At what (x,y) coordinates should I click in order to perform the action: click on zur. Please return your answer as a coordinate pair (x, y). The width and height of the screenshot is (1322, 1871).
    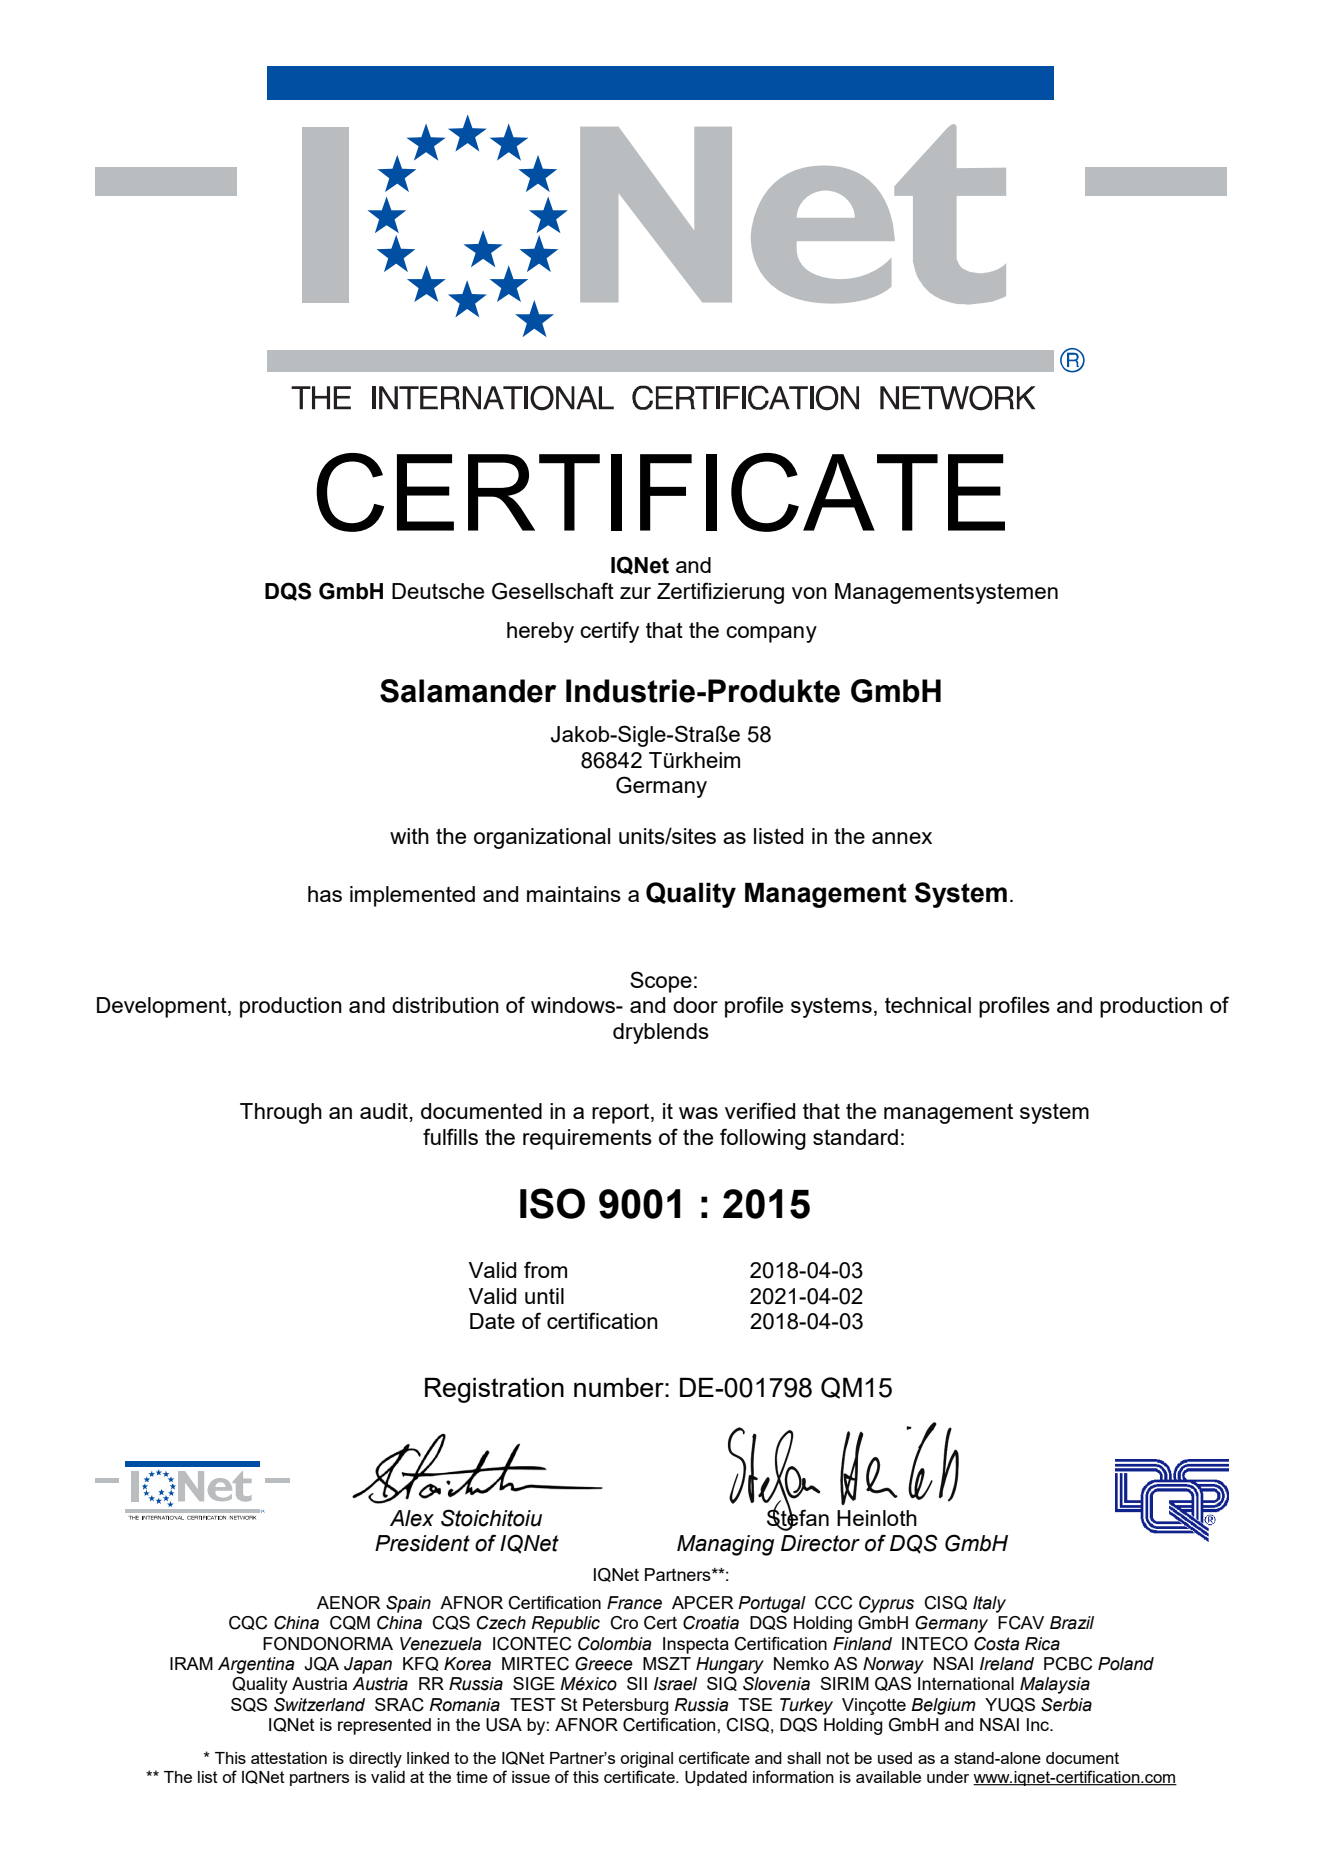
    Looking at the image, I should click on (635, 593).
